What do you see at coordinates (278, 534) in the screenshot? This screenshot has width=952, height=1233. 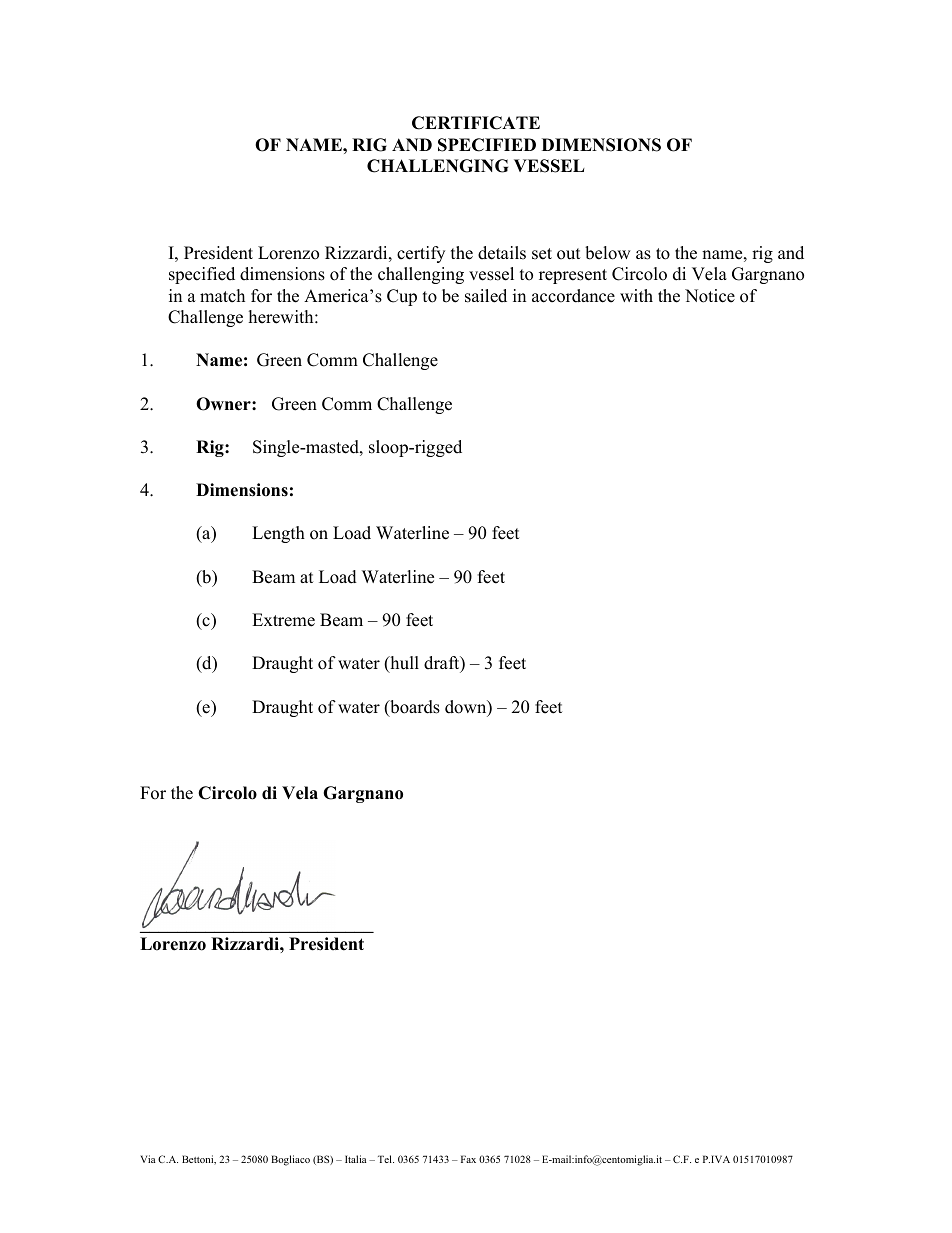 I see `Length` at bounding box center [278, 534].
